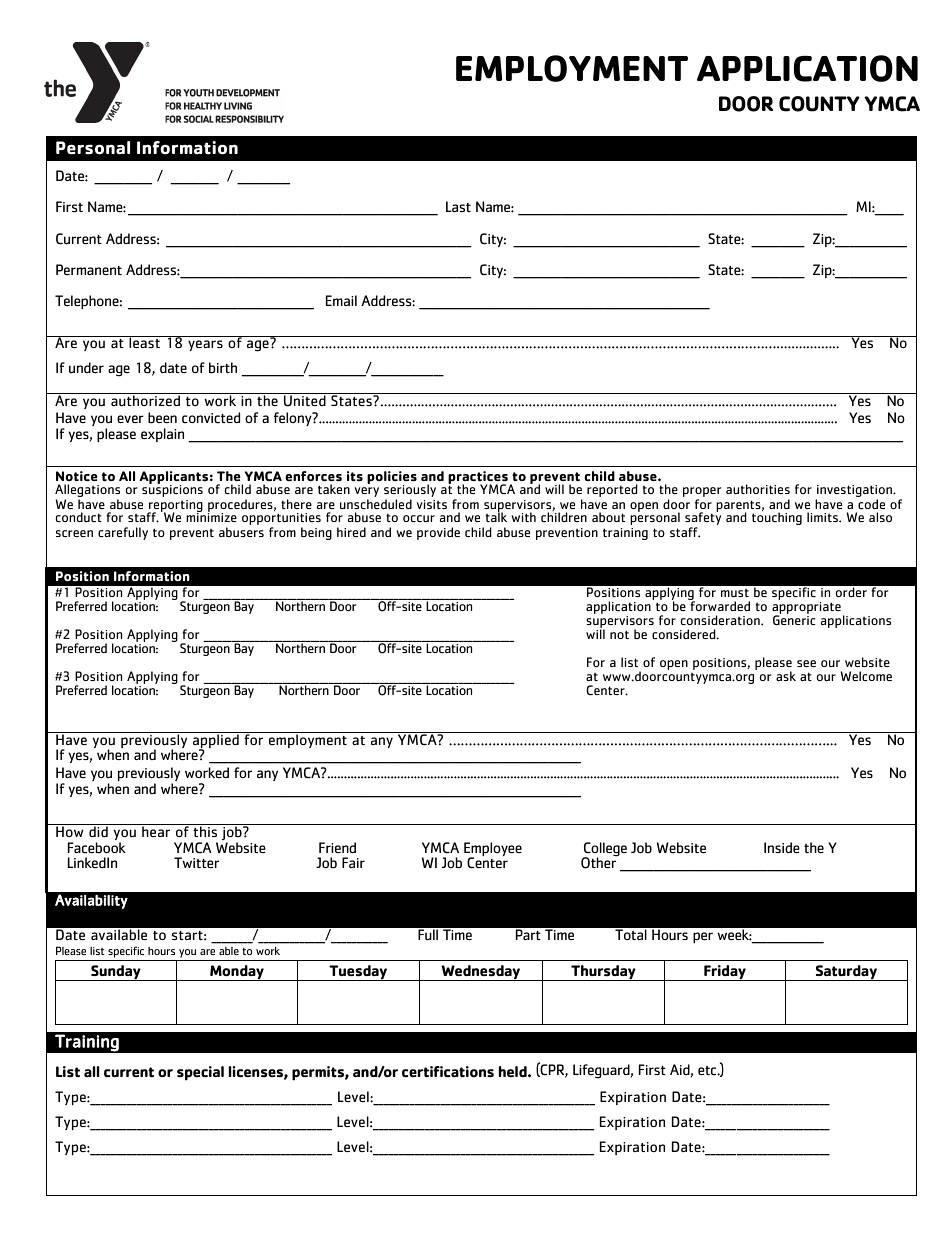 This screenshot has height=1233, width=952. What do you see at coordinates (196, 862) in the screenshot?
I see `Twitter` at bounding box center [196, 862].
